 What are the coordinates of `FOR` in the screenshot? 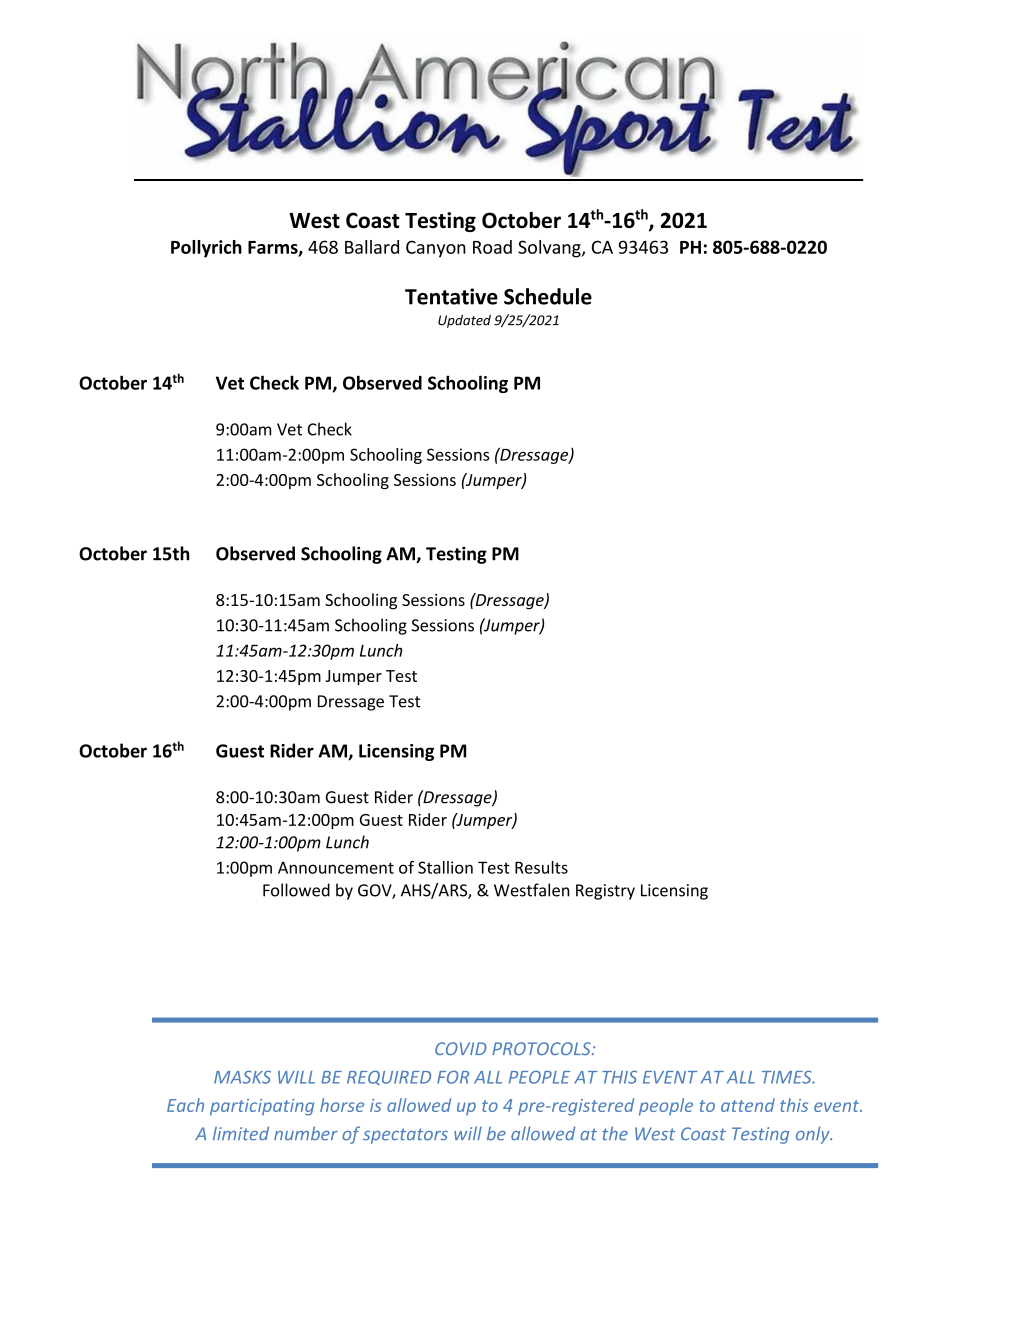 It's located at (453, 1077).
